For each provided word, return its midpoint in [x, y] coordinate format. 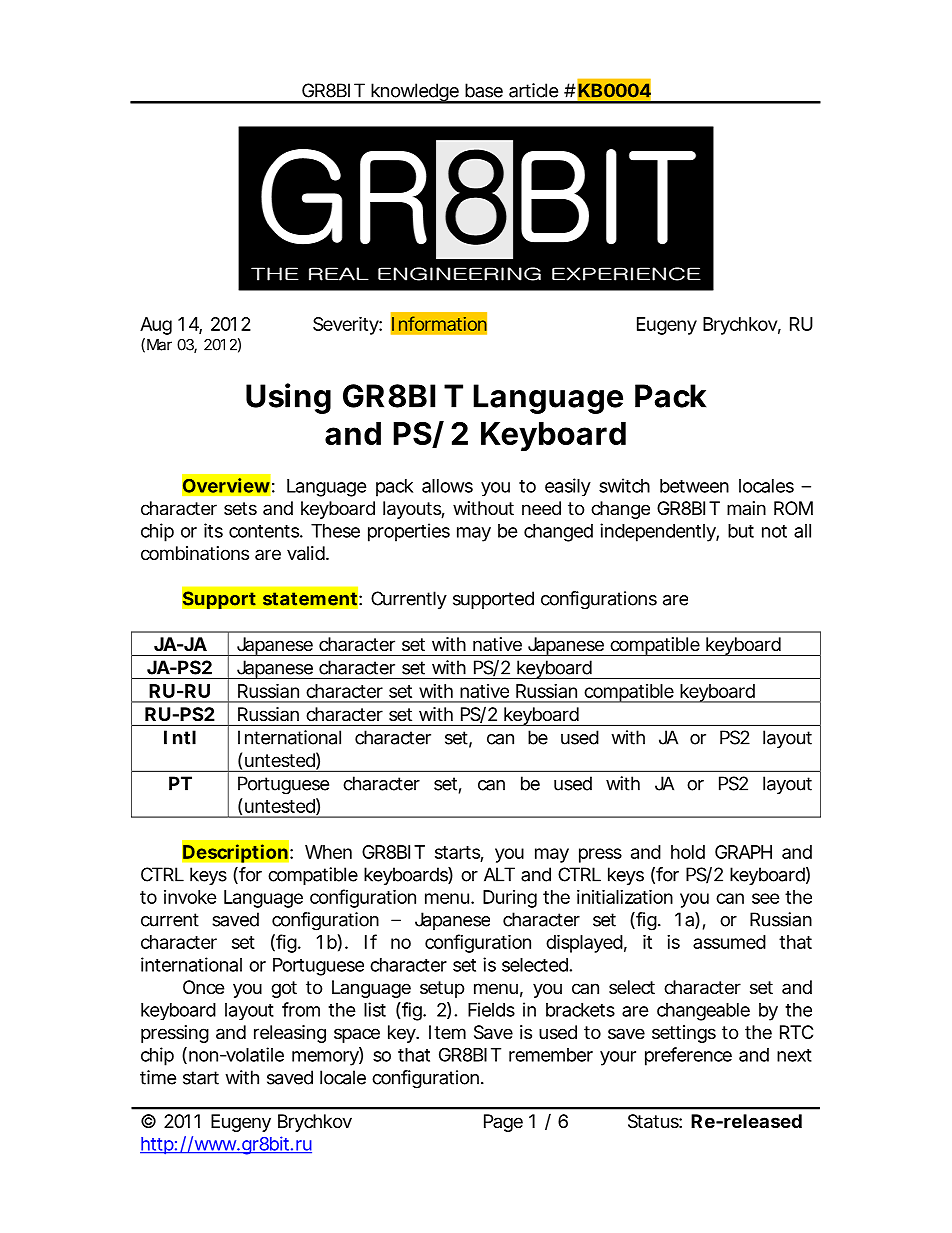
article [533, 90]
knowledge [415, 93]
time [158, 1077]
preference [688, 1056]
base [484, 90]
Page [503, 1123]
